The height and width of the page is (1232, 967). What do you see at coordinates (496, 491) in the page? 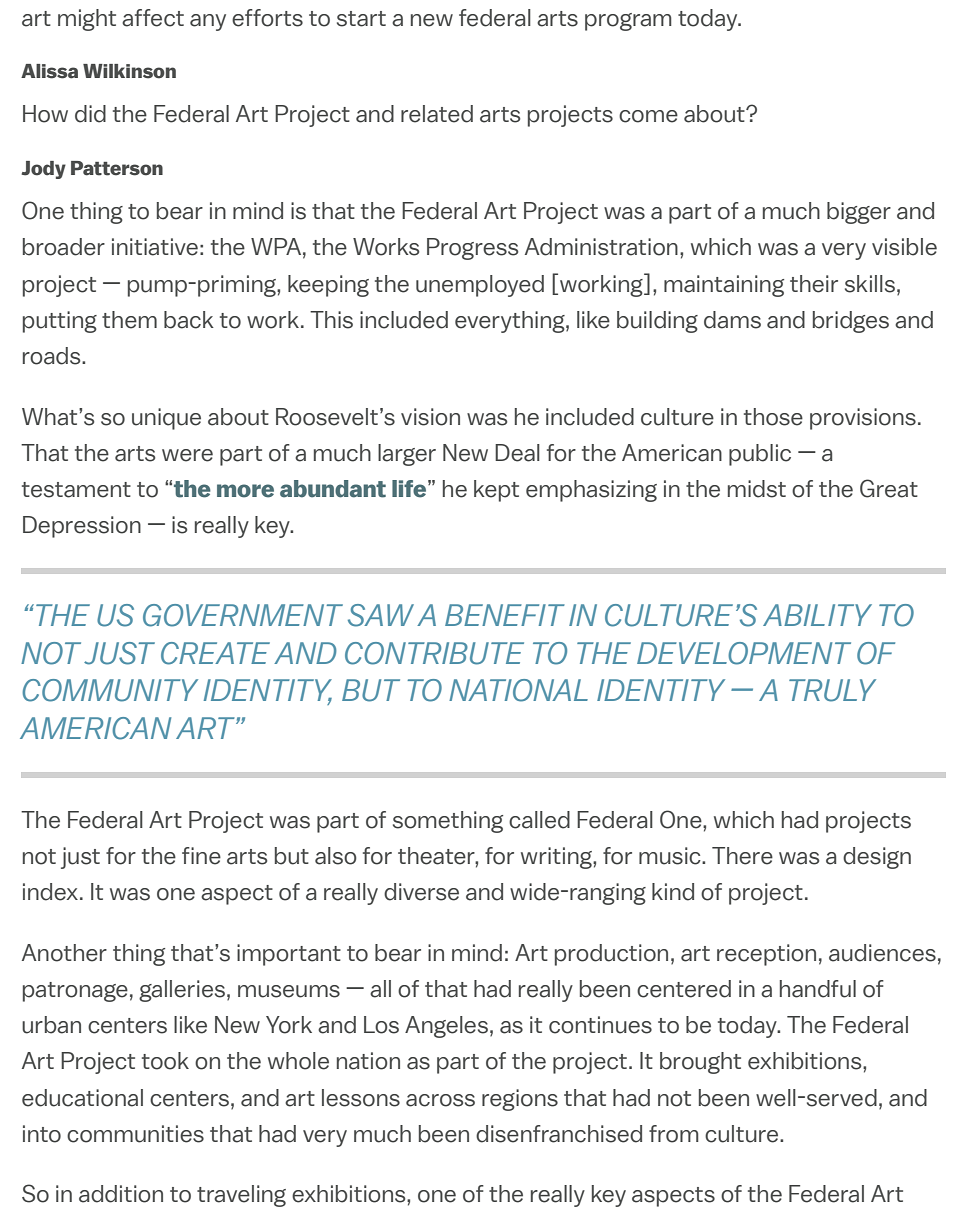
I see `kept` at bounding box center [496, 491].
